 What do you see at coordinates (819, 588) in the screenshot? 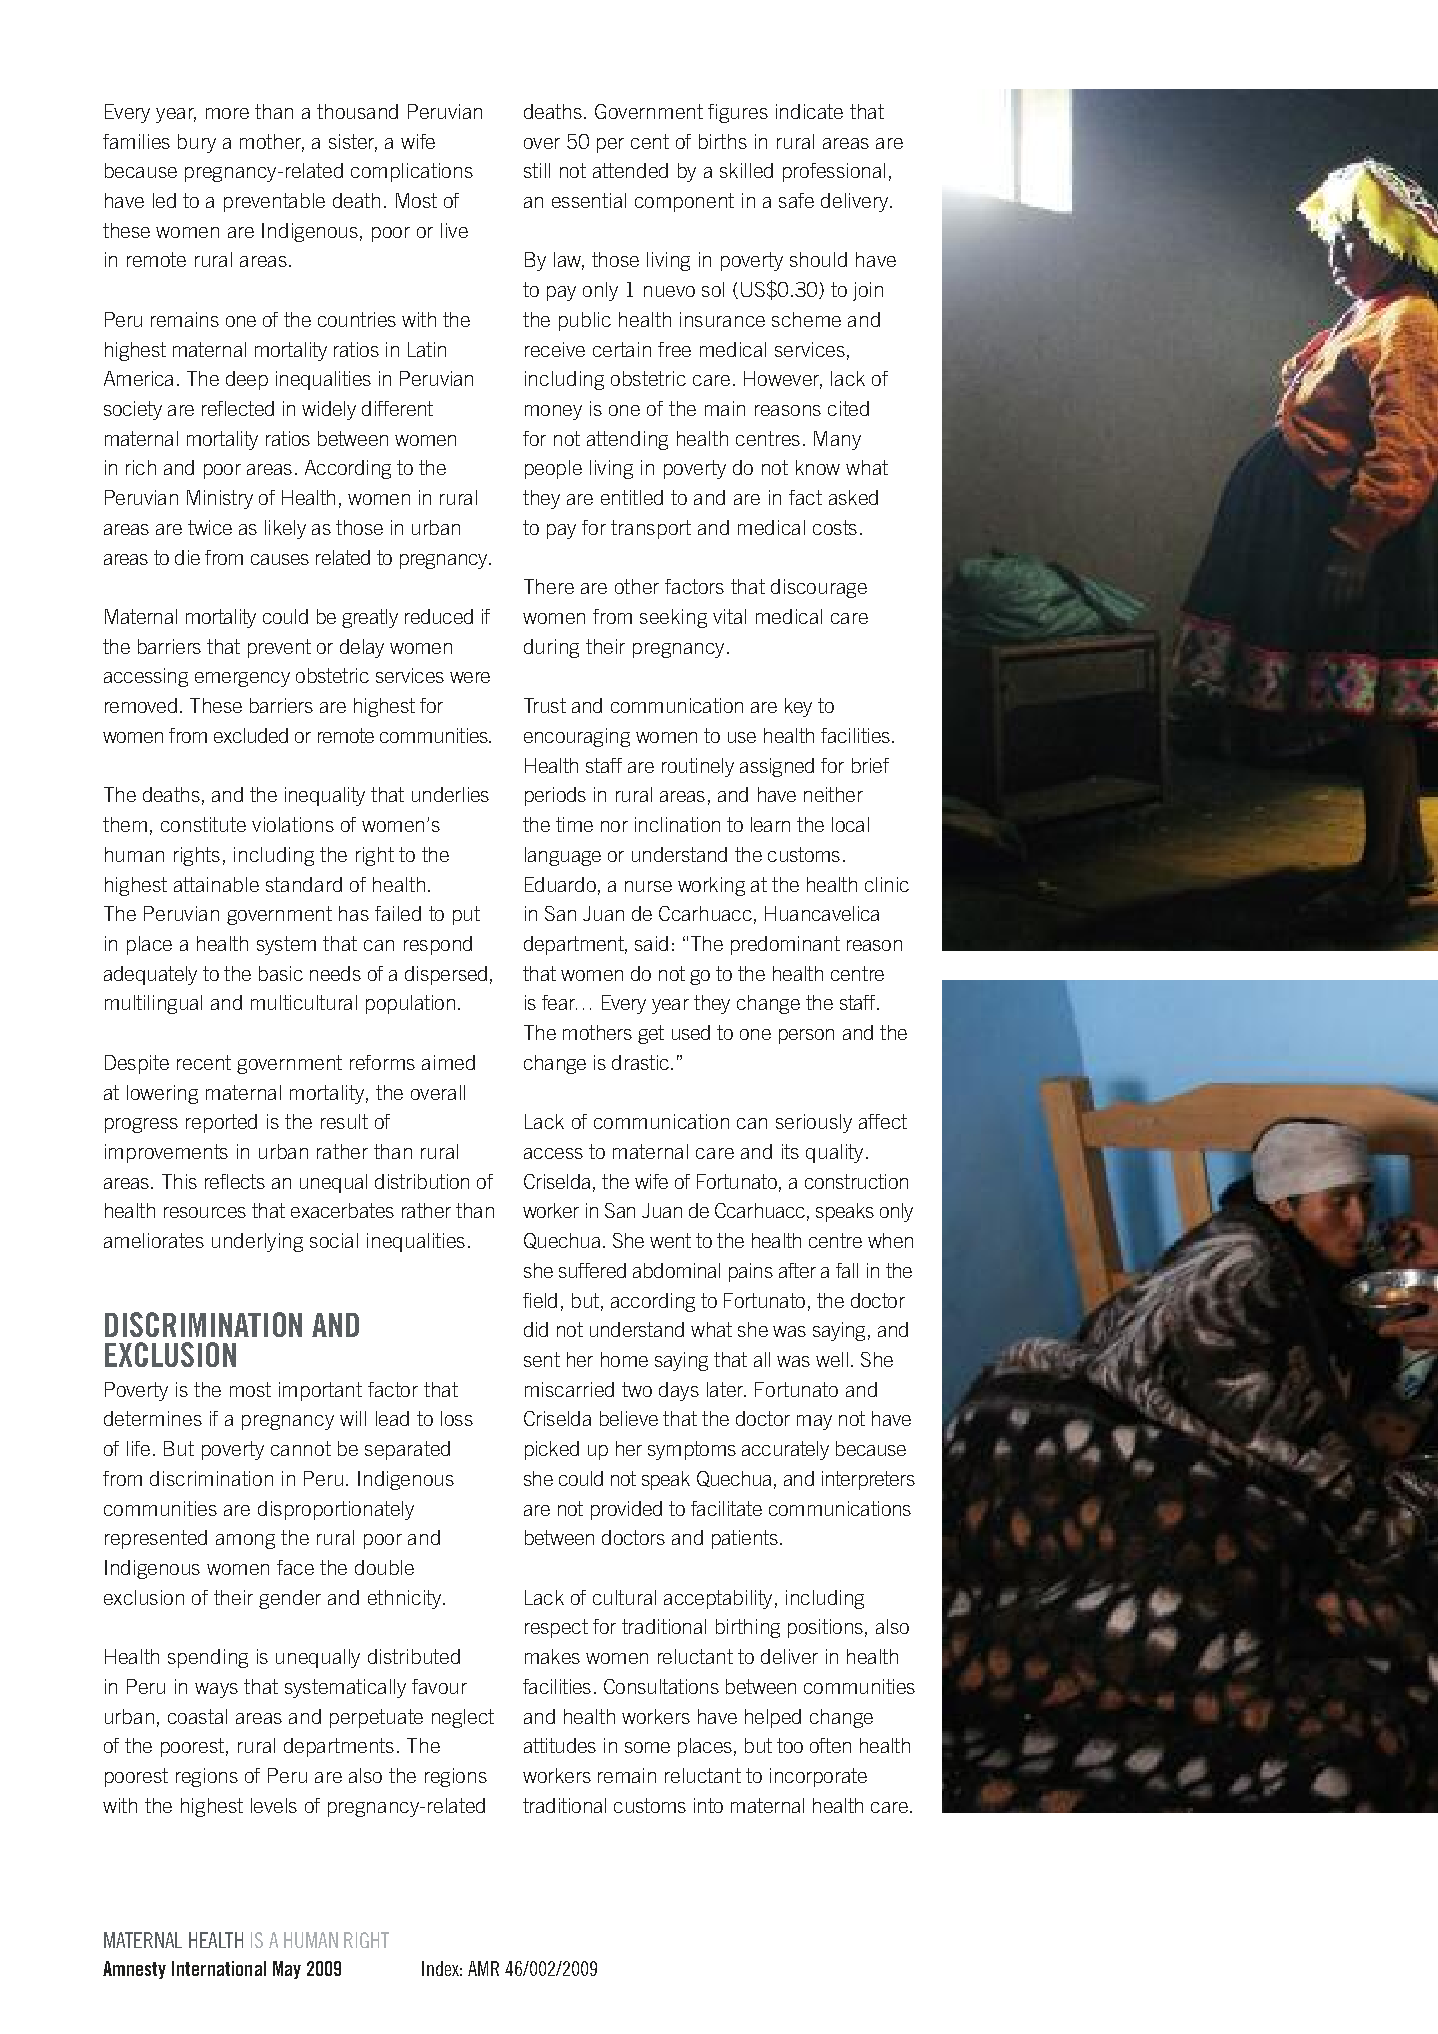
I see `discourage` at bounding box center [819, 588].
